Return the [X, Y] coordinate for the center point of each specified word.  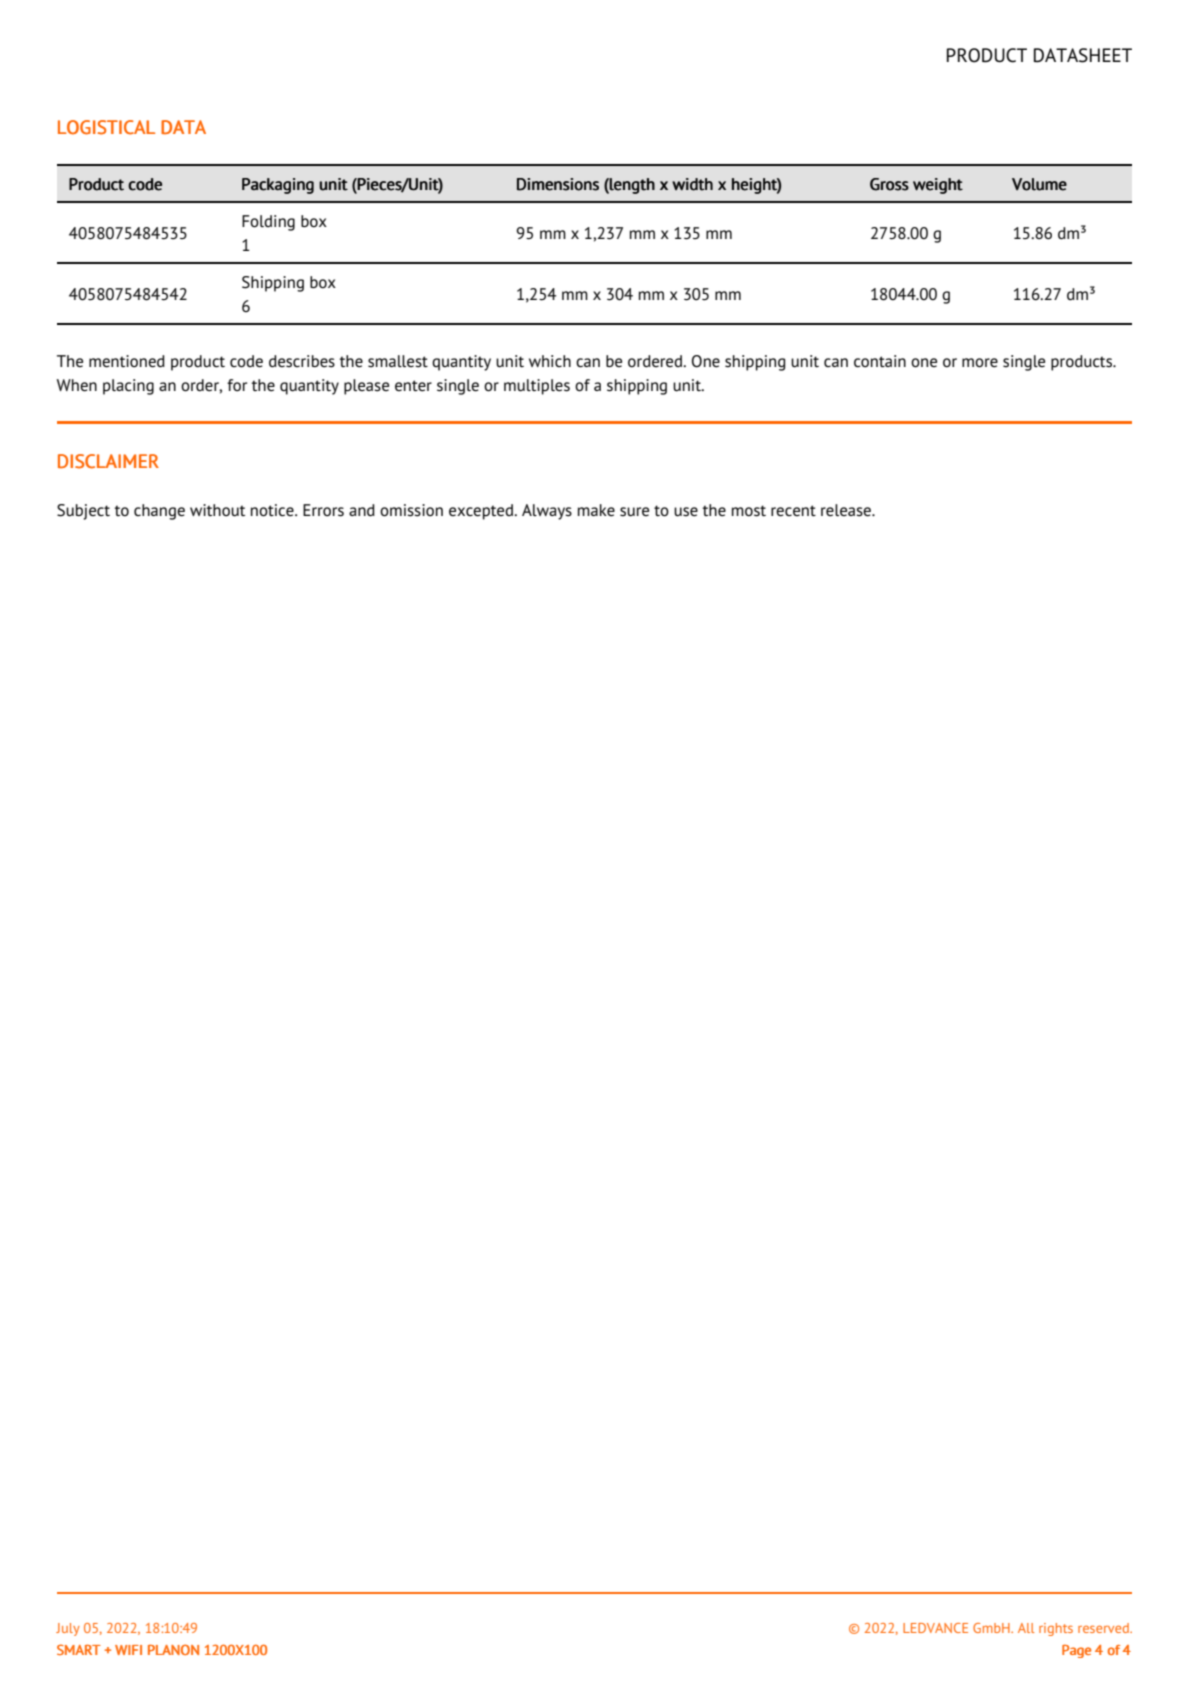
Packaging [278, 186]
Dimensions [558, 184]
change [159, 512]
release [847, 510]
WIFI [128, 1650]
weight [938, 186]
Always [547, 512]
